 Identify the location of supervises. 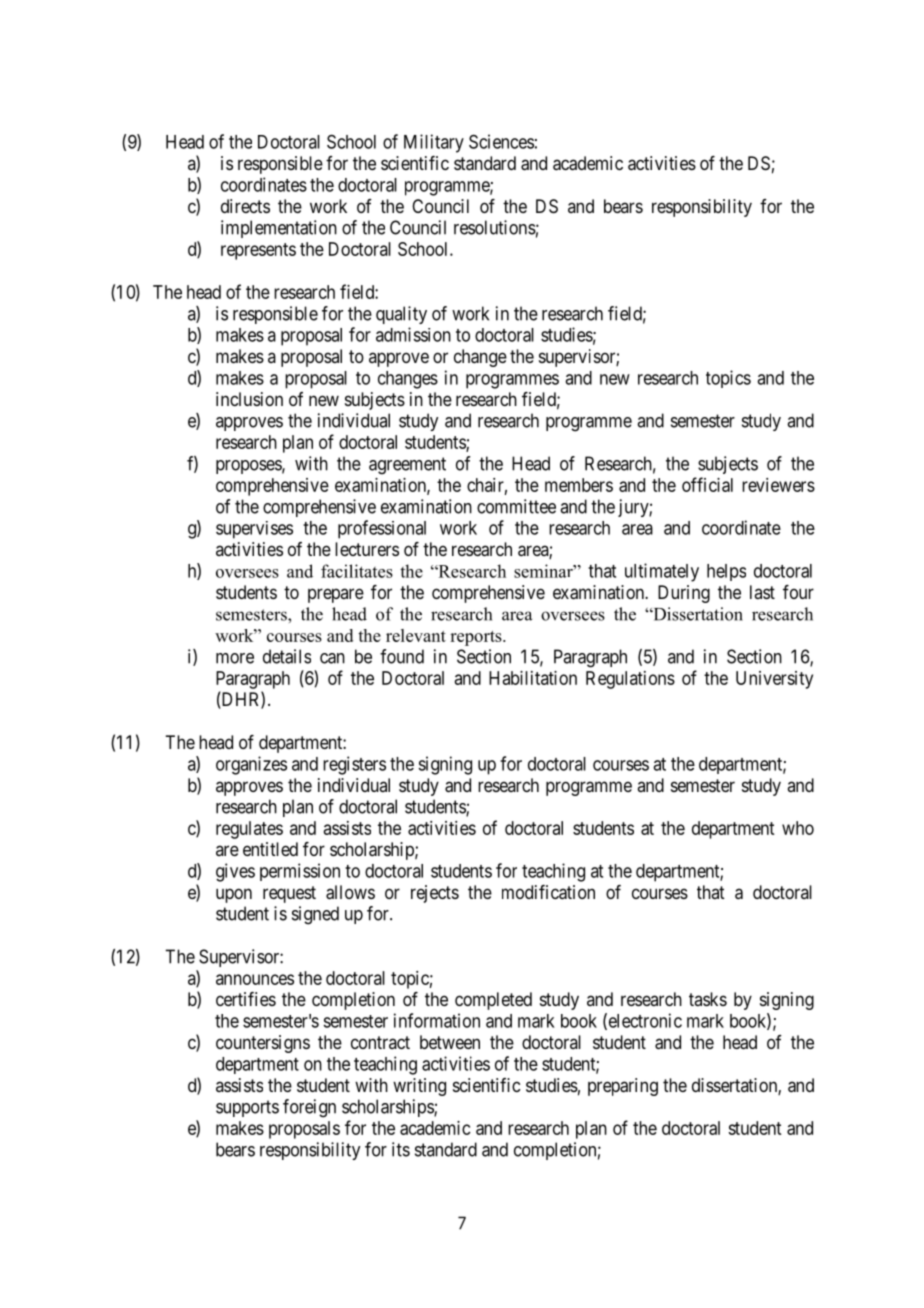
(254, 530).
